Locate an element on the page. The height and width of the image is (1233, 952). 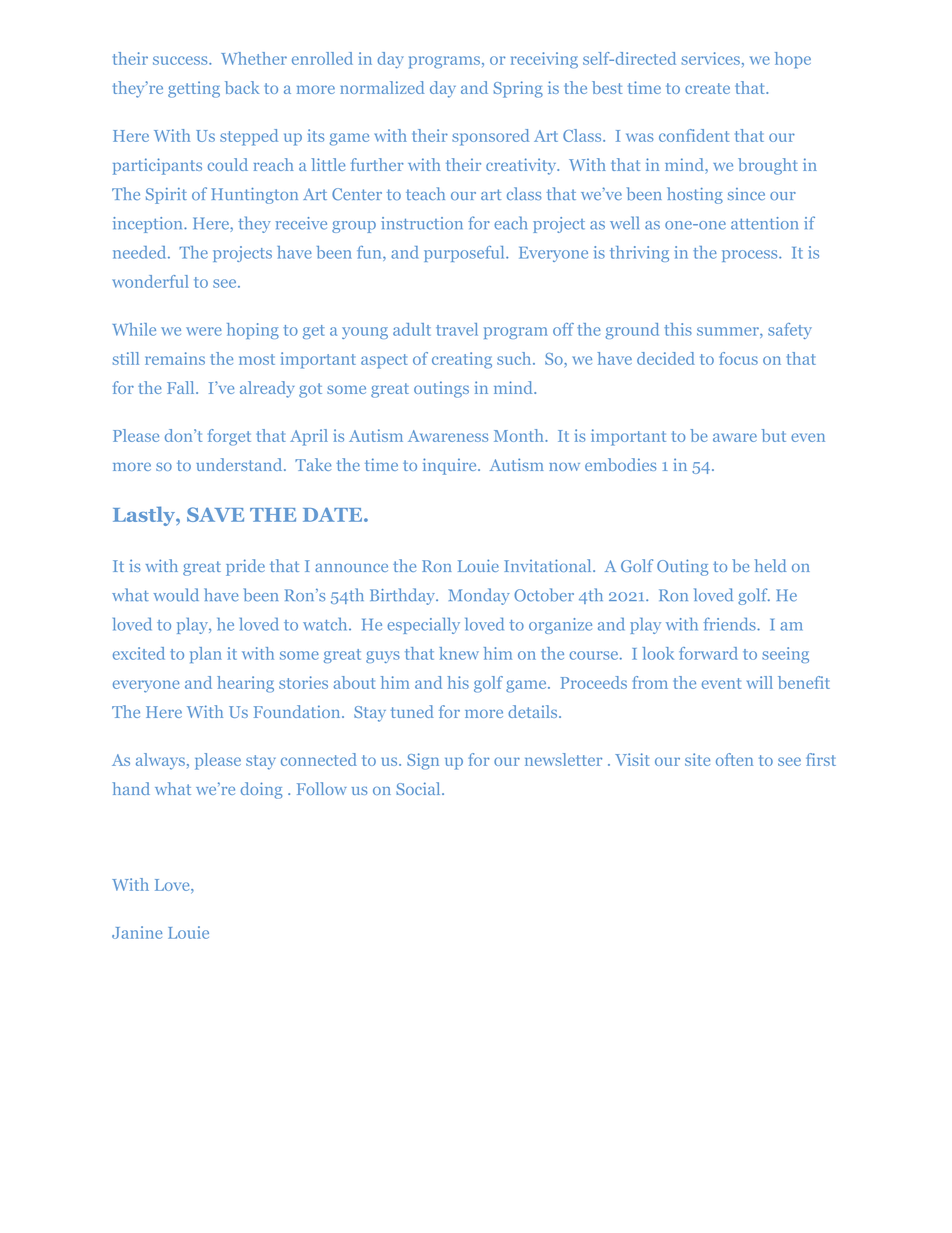
create is located at coordinates (707, 88).
